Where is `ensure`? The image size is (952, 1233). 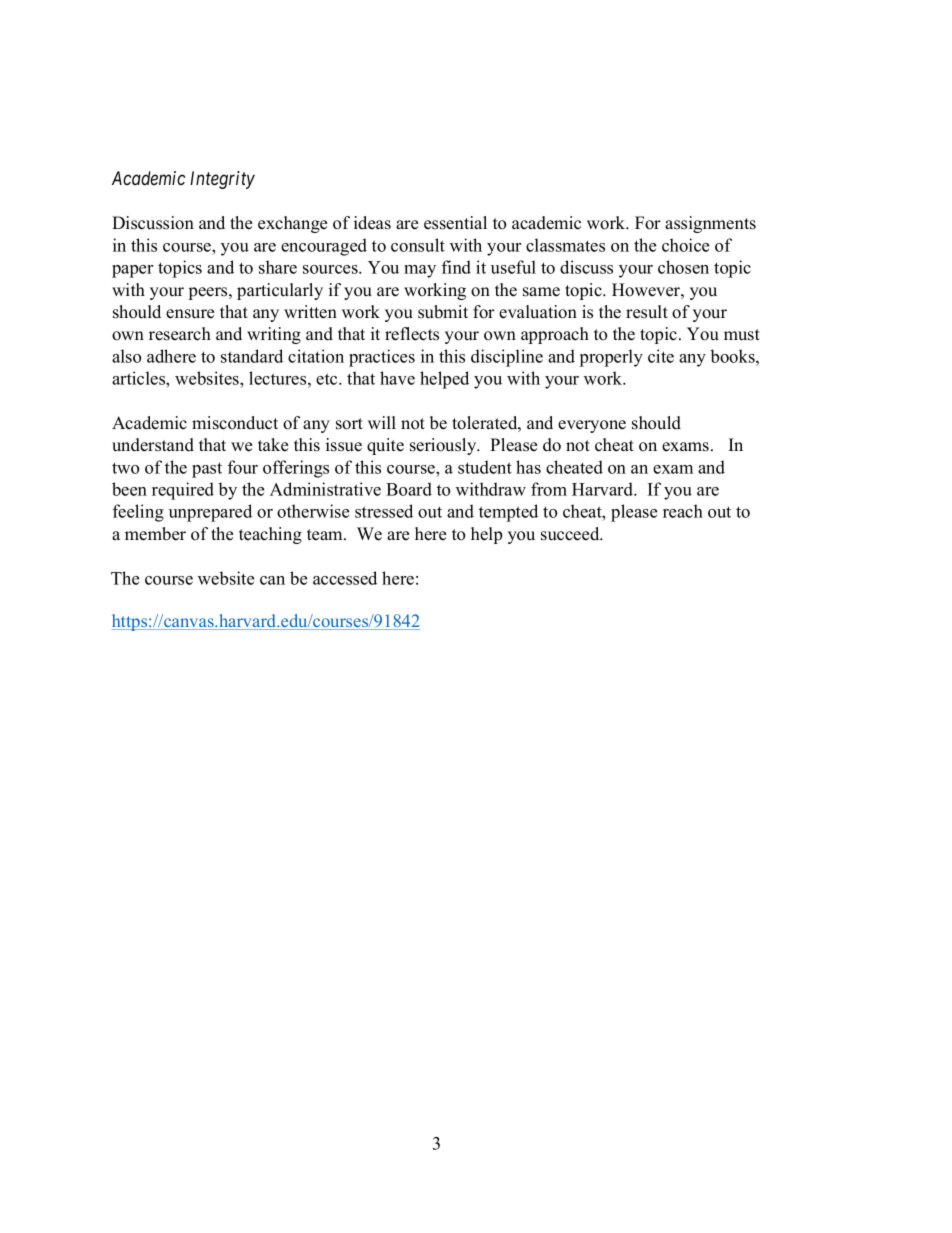
ensure is located at coordinates (190, 314).
